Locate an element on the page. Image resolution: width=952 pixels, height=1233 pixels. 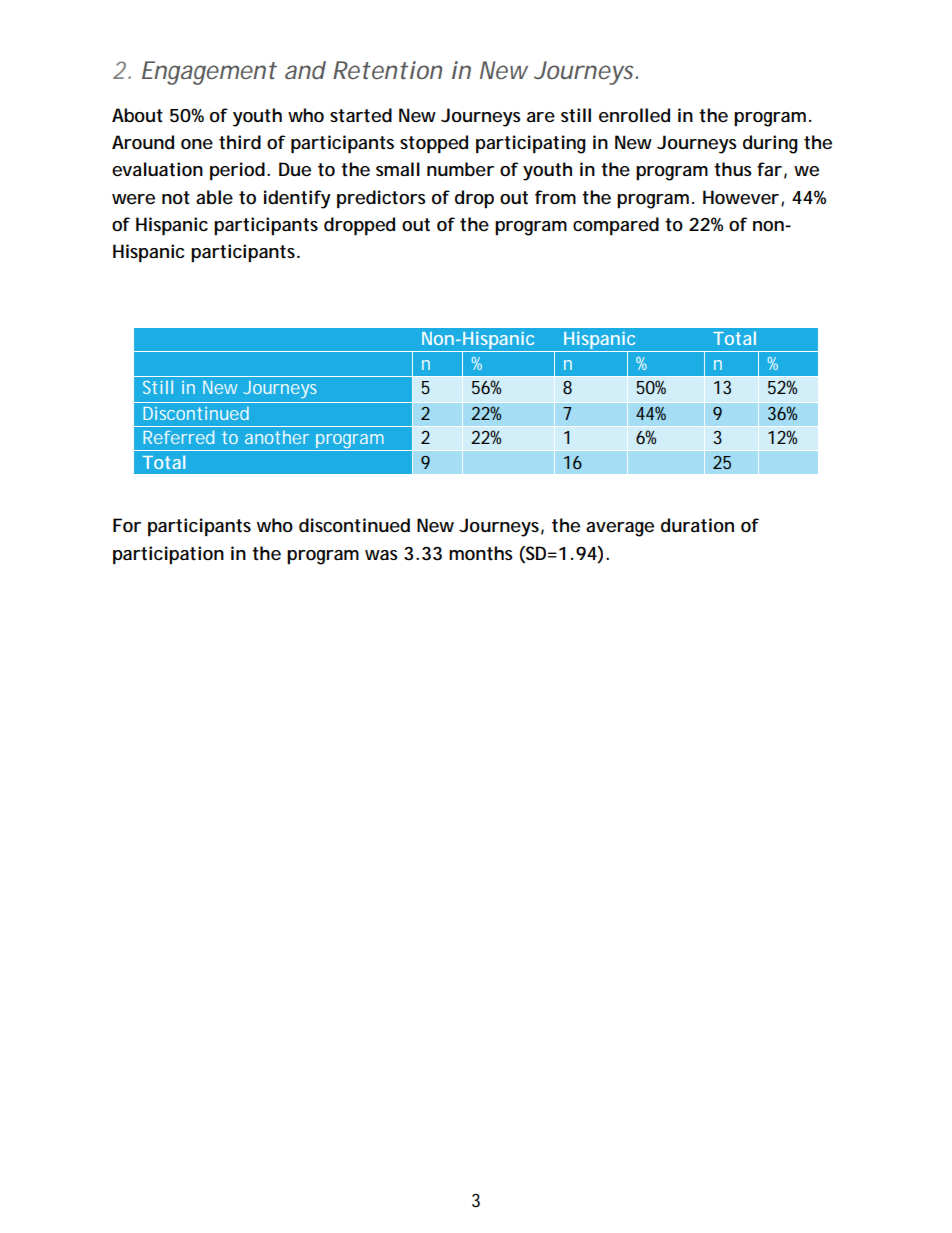
enrolled is located at coordinates (634, 115).
